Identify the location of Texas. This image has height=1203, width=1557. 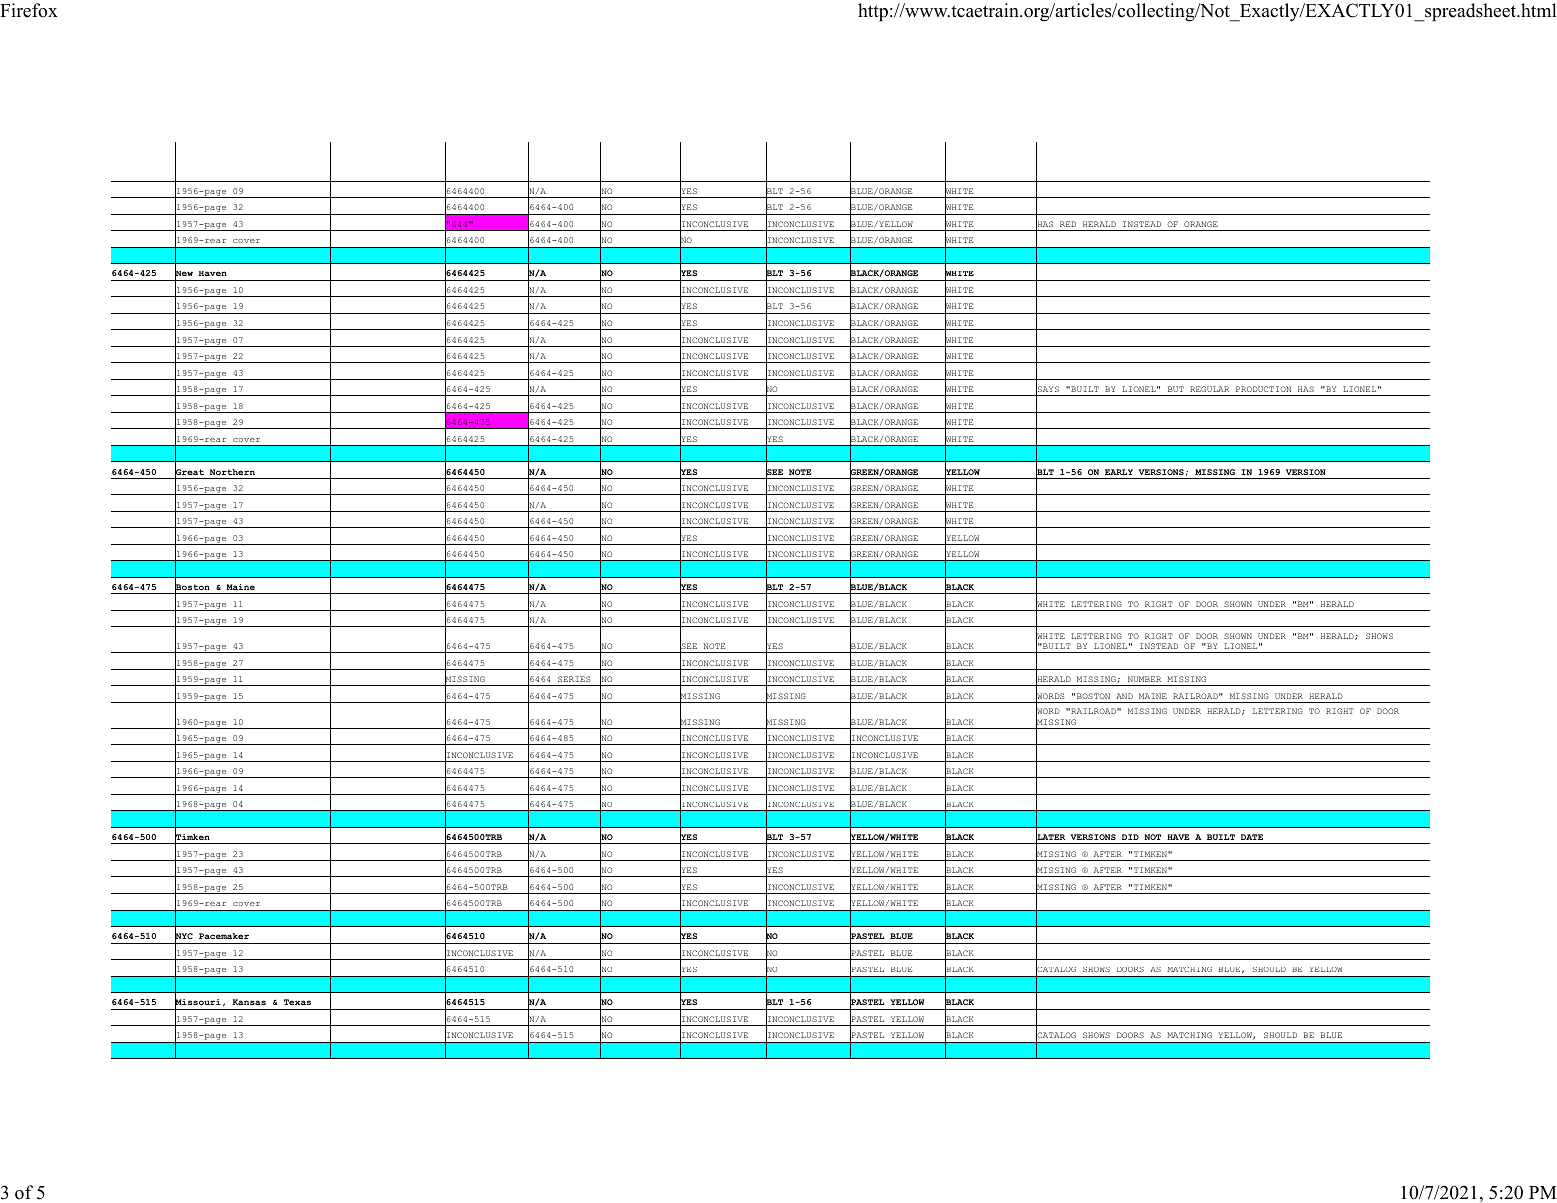
(297, 1002).
